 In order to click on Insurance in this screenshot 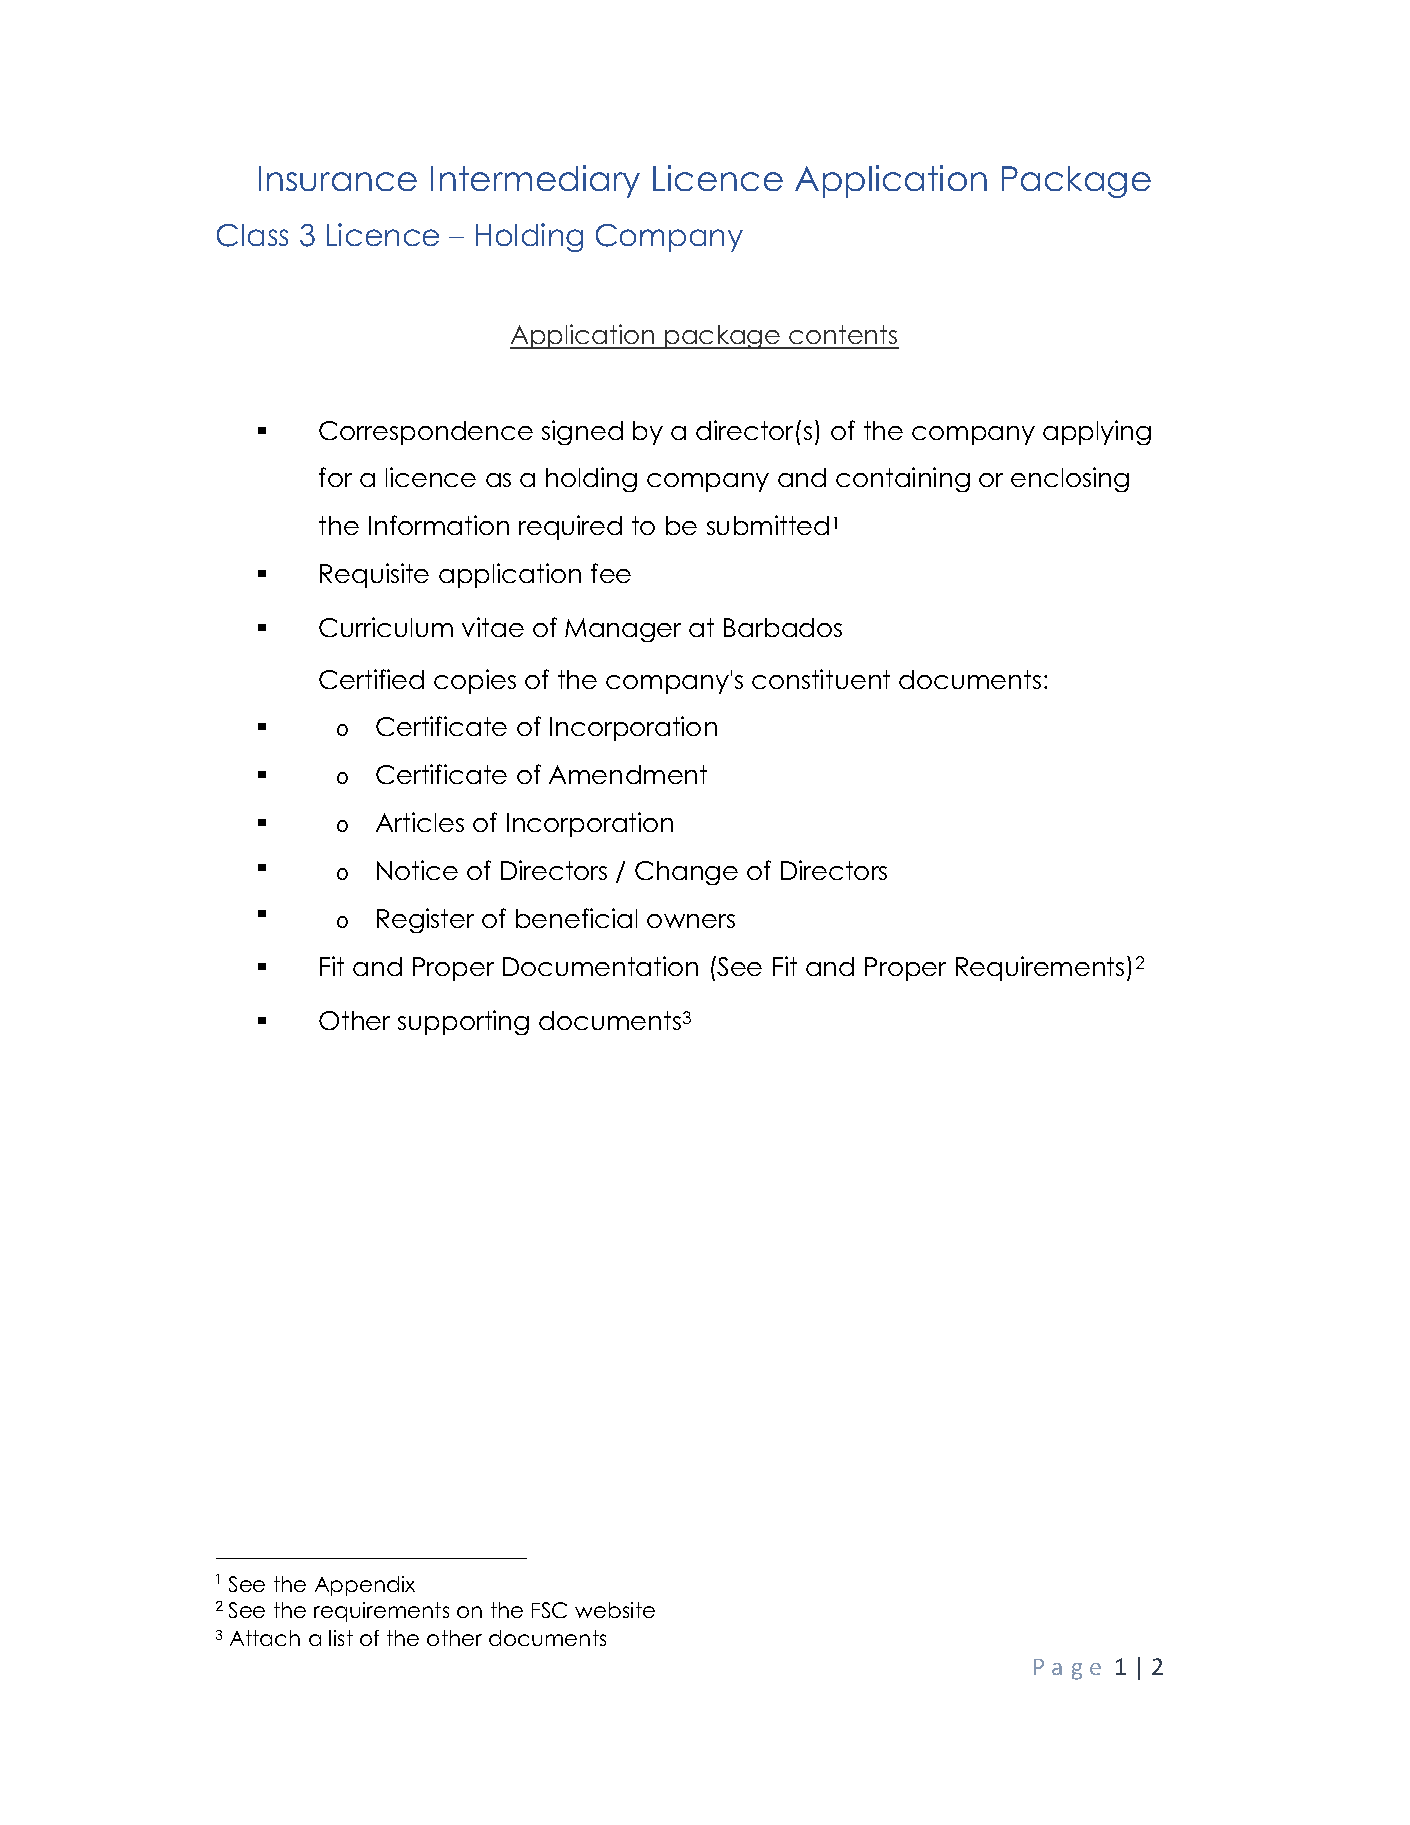, I will do `click(338, 178)`.
